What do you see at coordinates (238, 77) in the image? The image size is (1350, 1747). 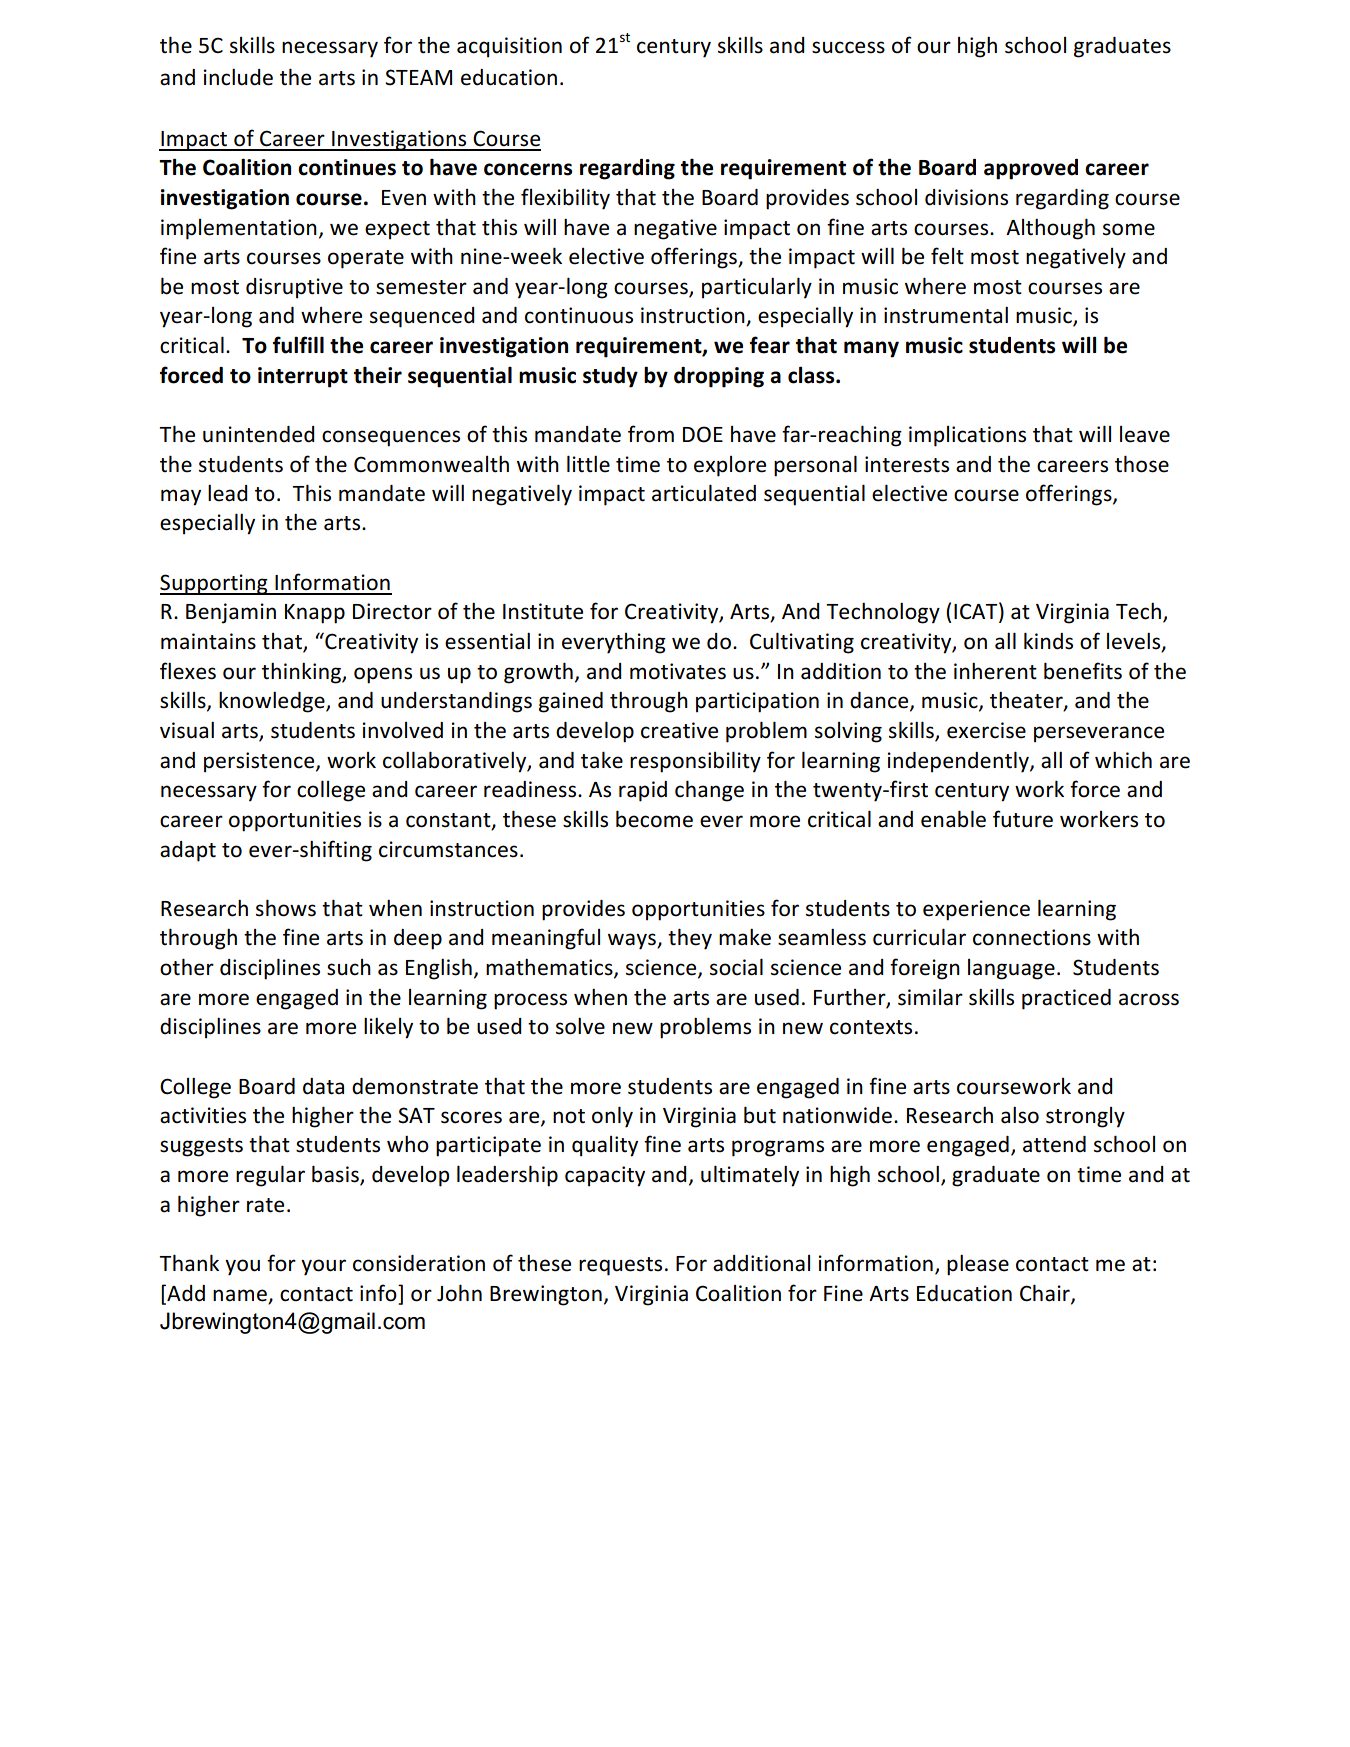 I see `include` at bounding box center [238, 77].
